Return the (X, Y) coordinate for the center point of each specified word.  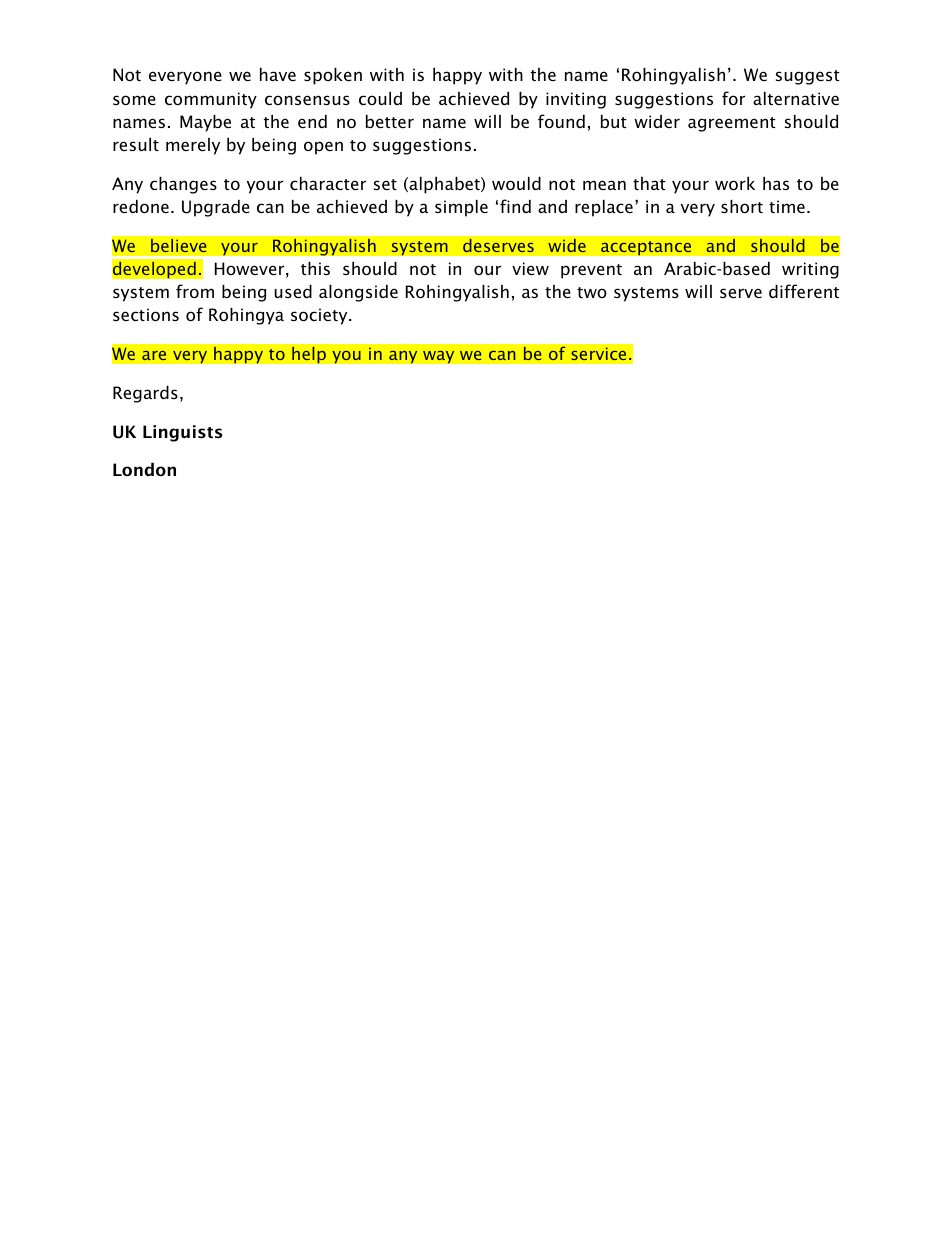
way (439, 357)
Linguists (182, 433)
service (598, 353)
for (733, 98)
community (211, 100)
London (144, 469)
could (380, 98)
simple (461, 208)
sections (146, 314)
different (804, 291)
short (742, 206)
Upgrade (216, 208)
